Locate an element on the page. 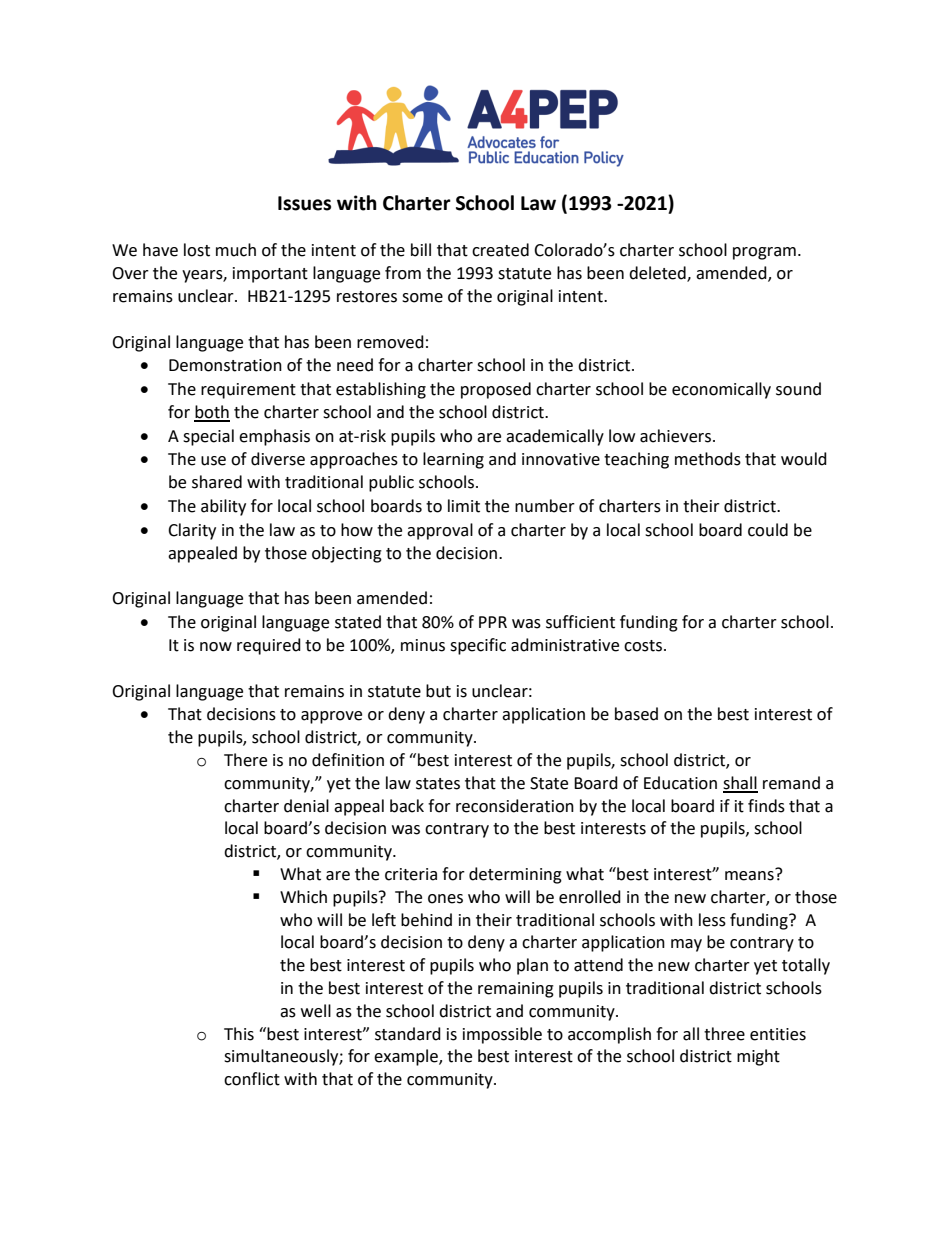  based is located at coordinates (636, 714).
